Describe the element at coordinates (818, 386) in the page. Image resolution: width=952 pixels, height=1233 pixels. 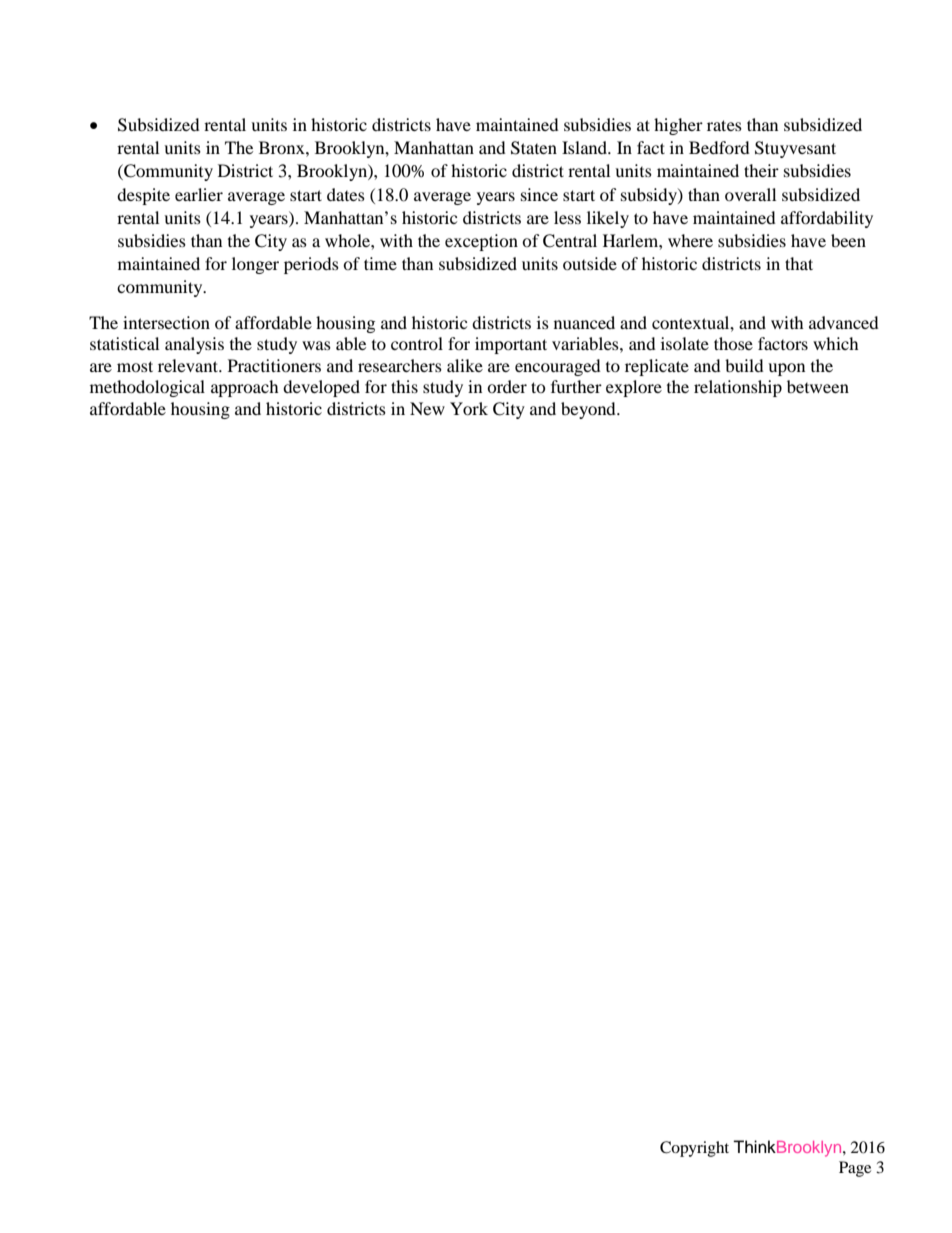
I see `between` at that location.
